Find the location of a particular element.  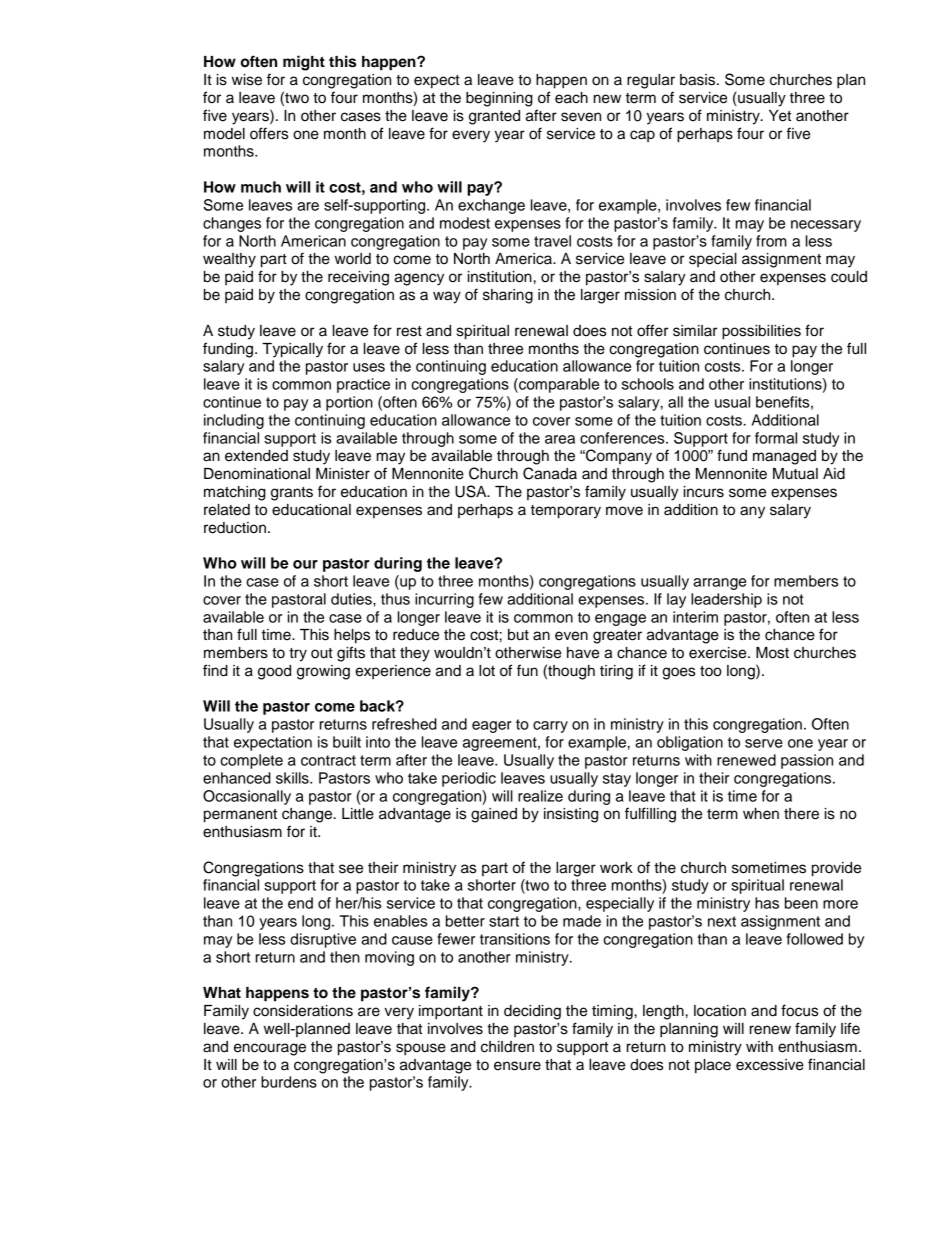

might is located at coordinates (304, 63).
